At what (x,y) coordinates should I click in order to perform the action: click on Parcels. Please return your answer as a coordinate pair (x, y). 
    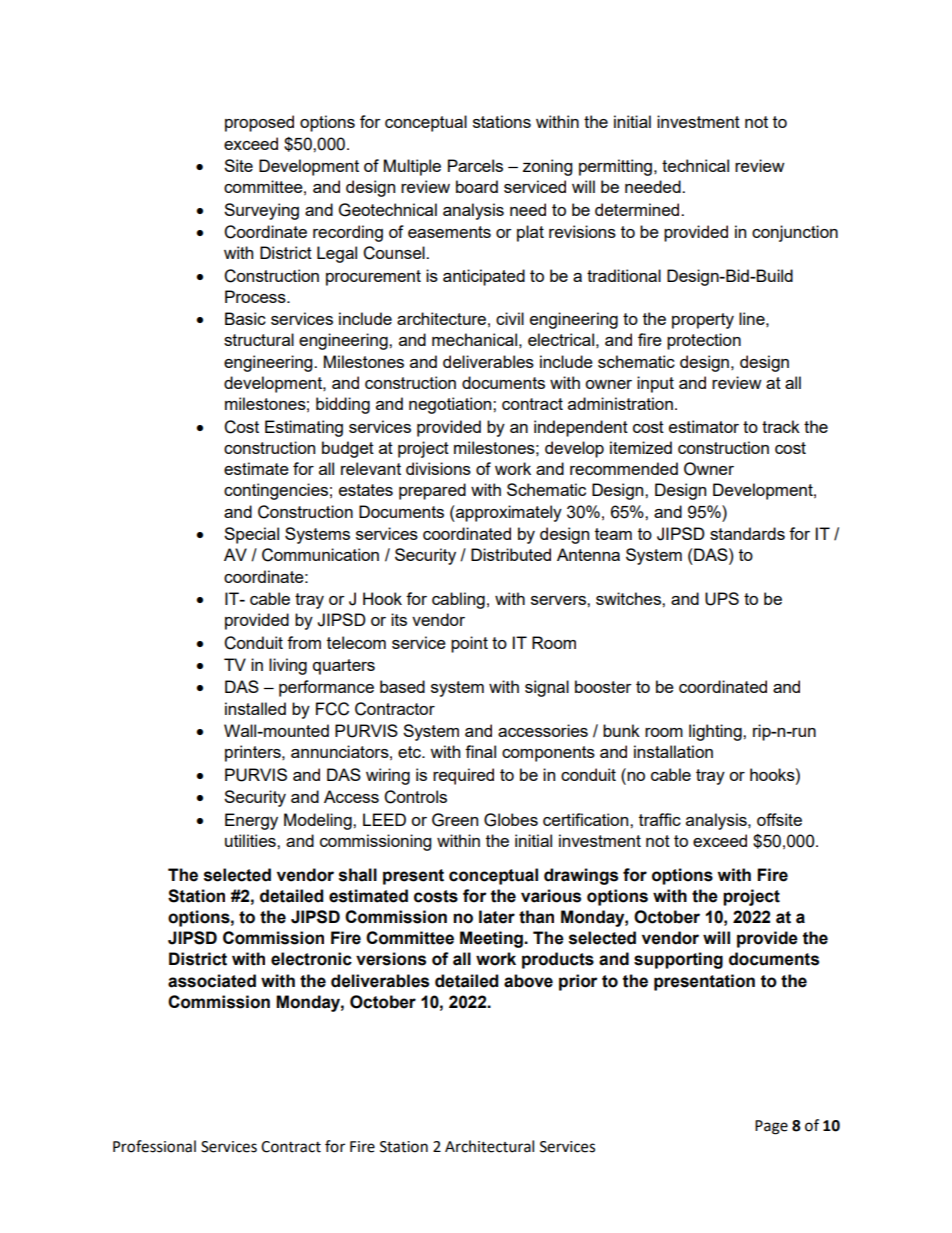
    Looking at the image, I should click on (475, 165).
